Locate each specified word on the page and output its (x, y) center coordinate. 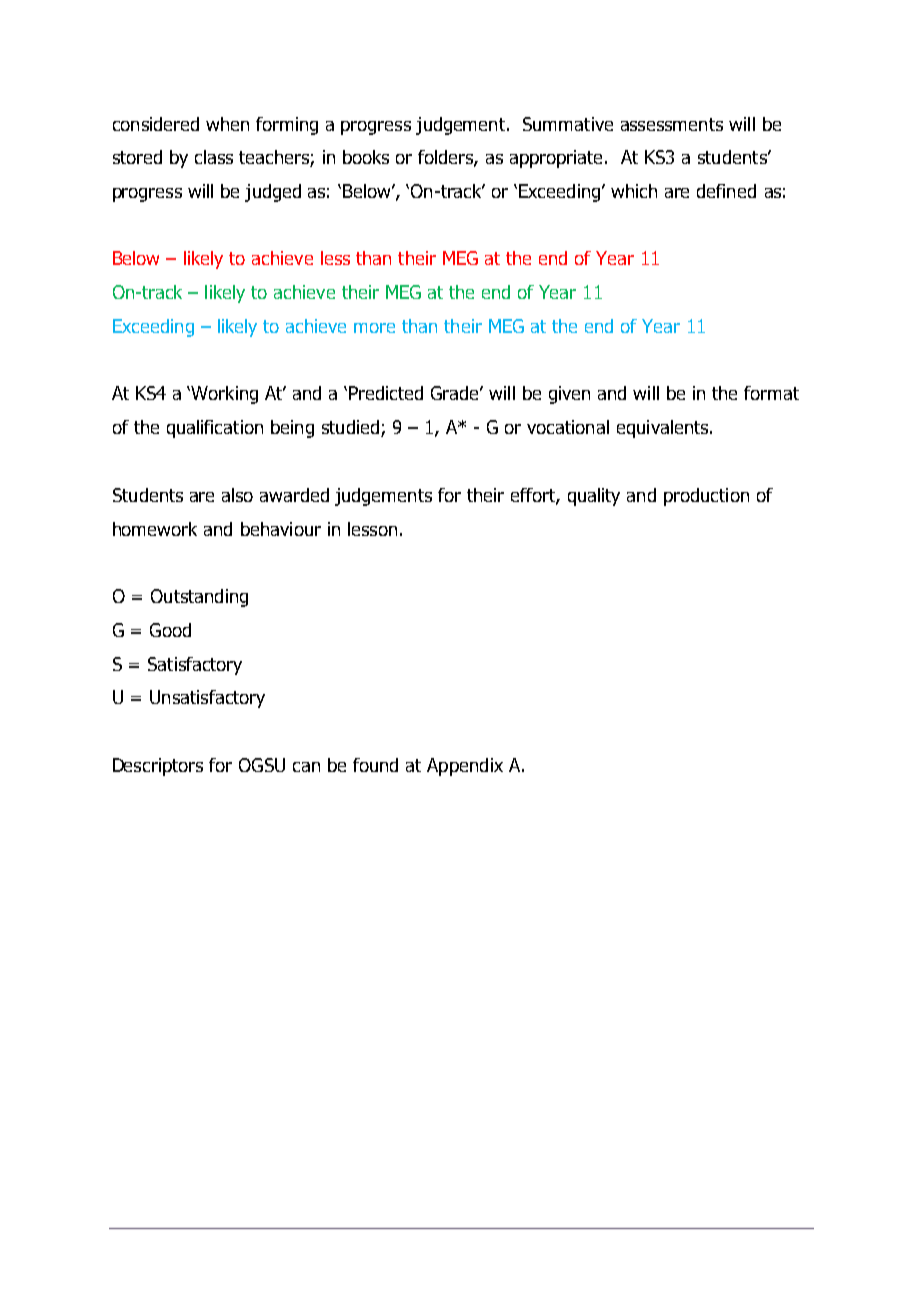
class (214, 157)
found (375, 765)
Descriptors (158, 767)
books (366, 157)
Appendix (465, 767)
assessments (672, 124)
